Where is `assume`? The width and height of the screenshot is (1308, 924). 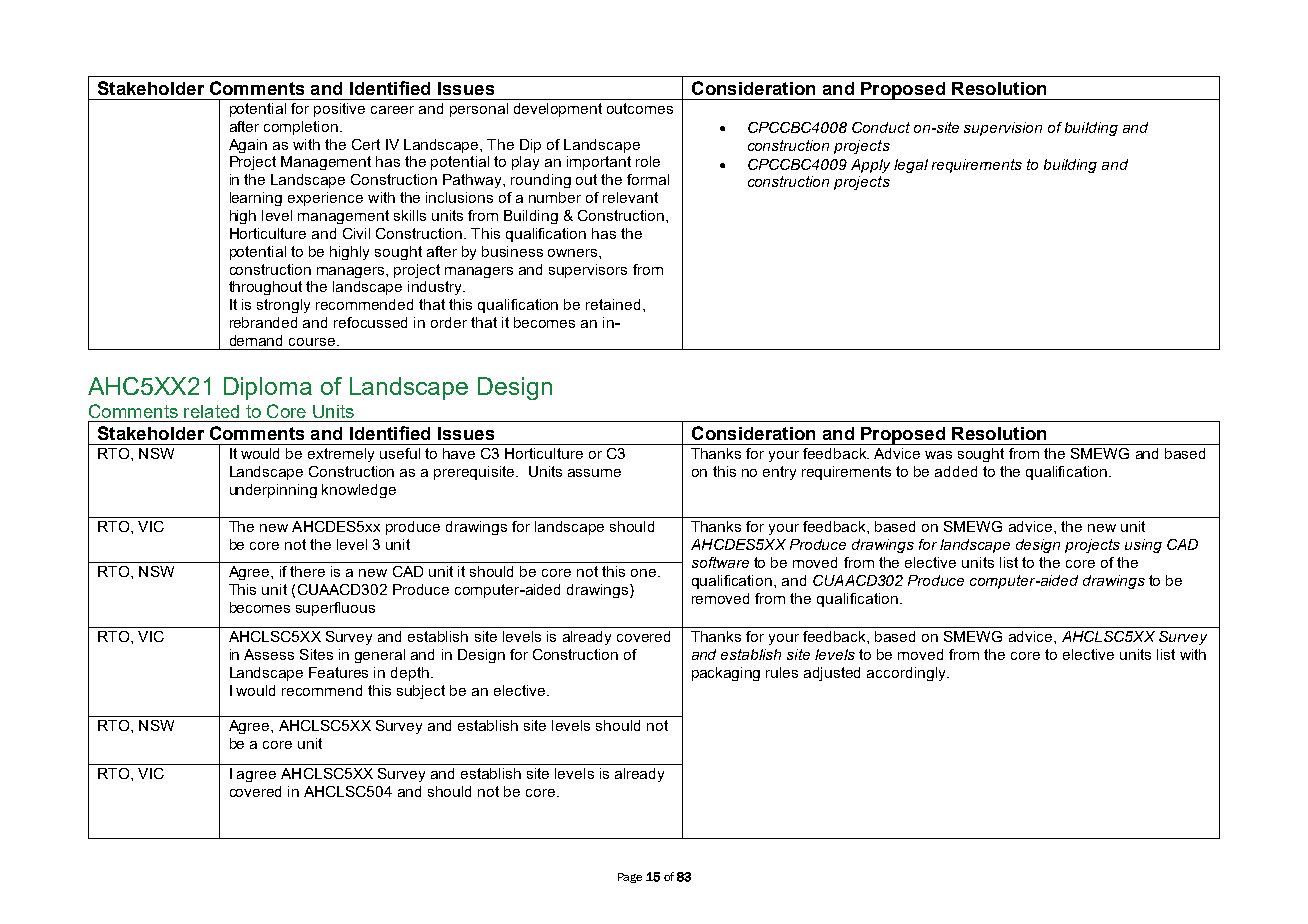
assume is located at coordinates (594, 473).
